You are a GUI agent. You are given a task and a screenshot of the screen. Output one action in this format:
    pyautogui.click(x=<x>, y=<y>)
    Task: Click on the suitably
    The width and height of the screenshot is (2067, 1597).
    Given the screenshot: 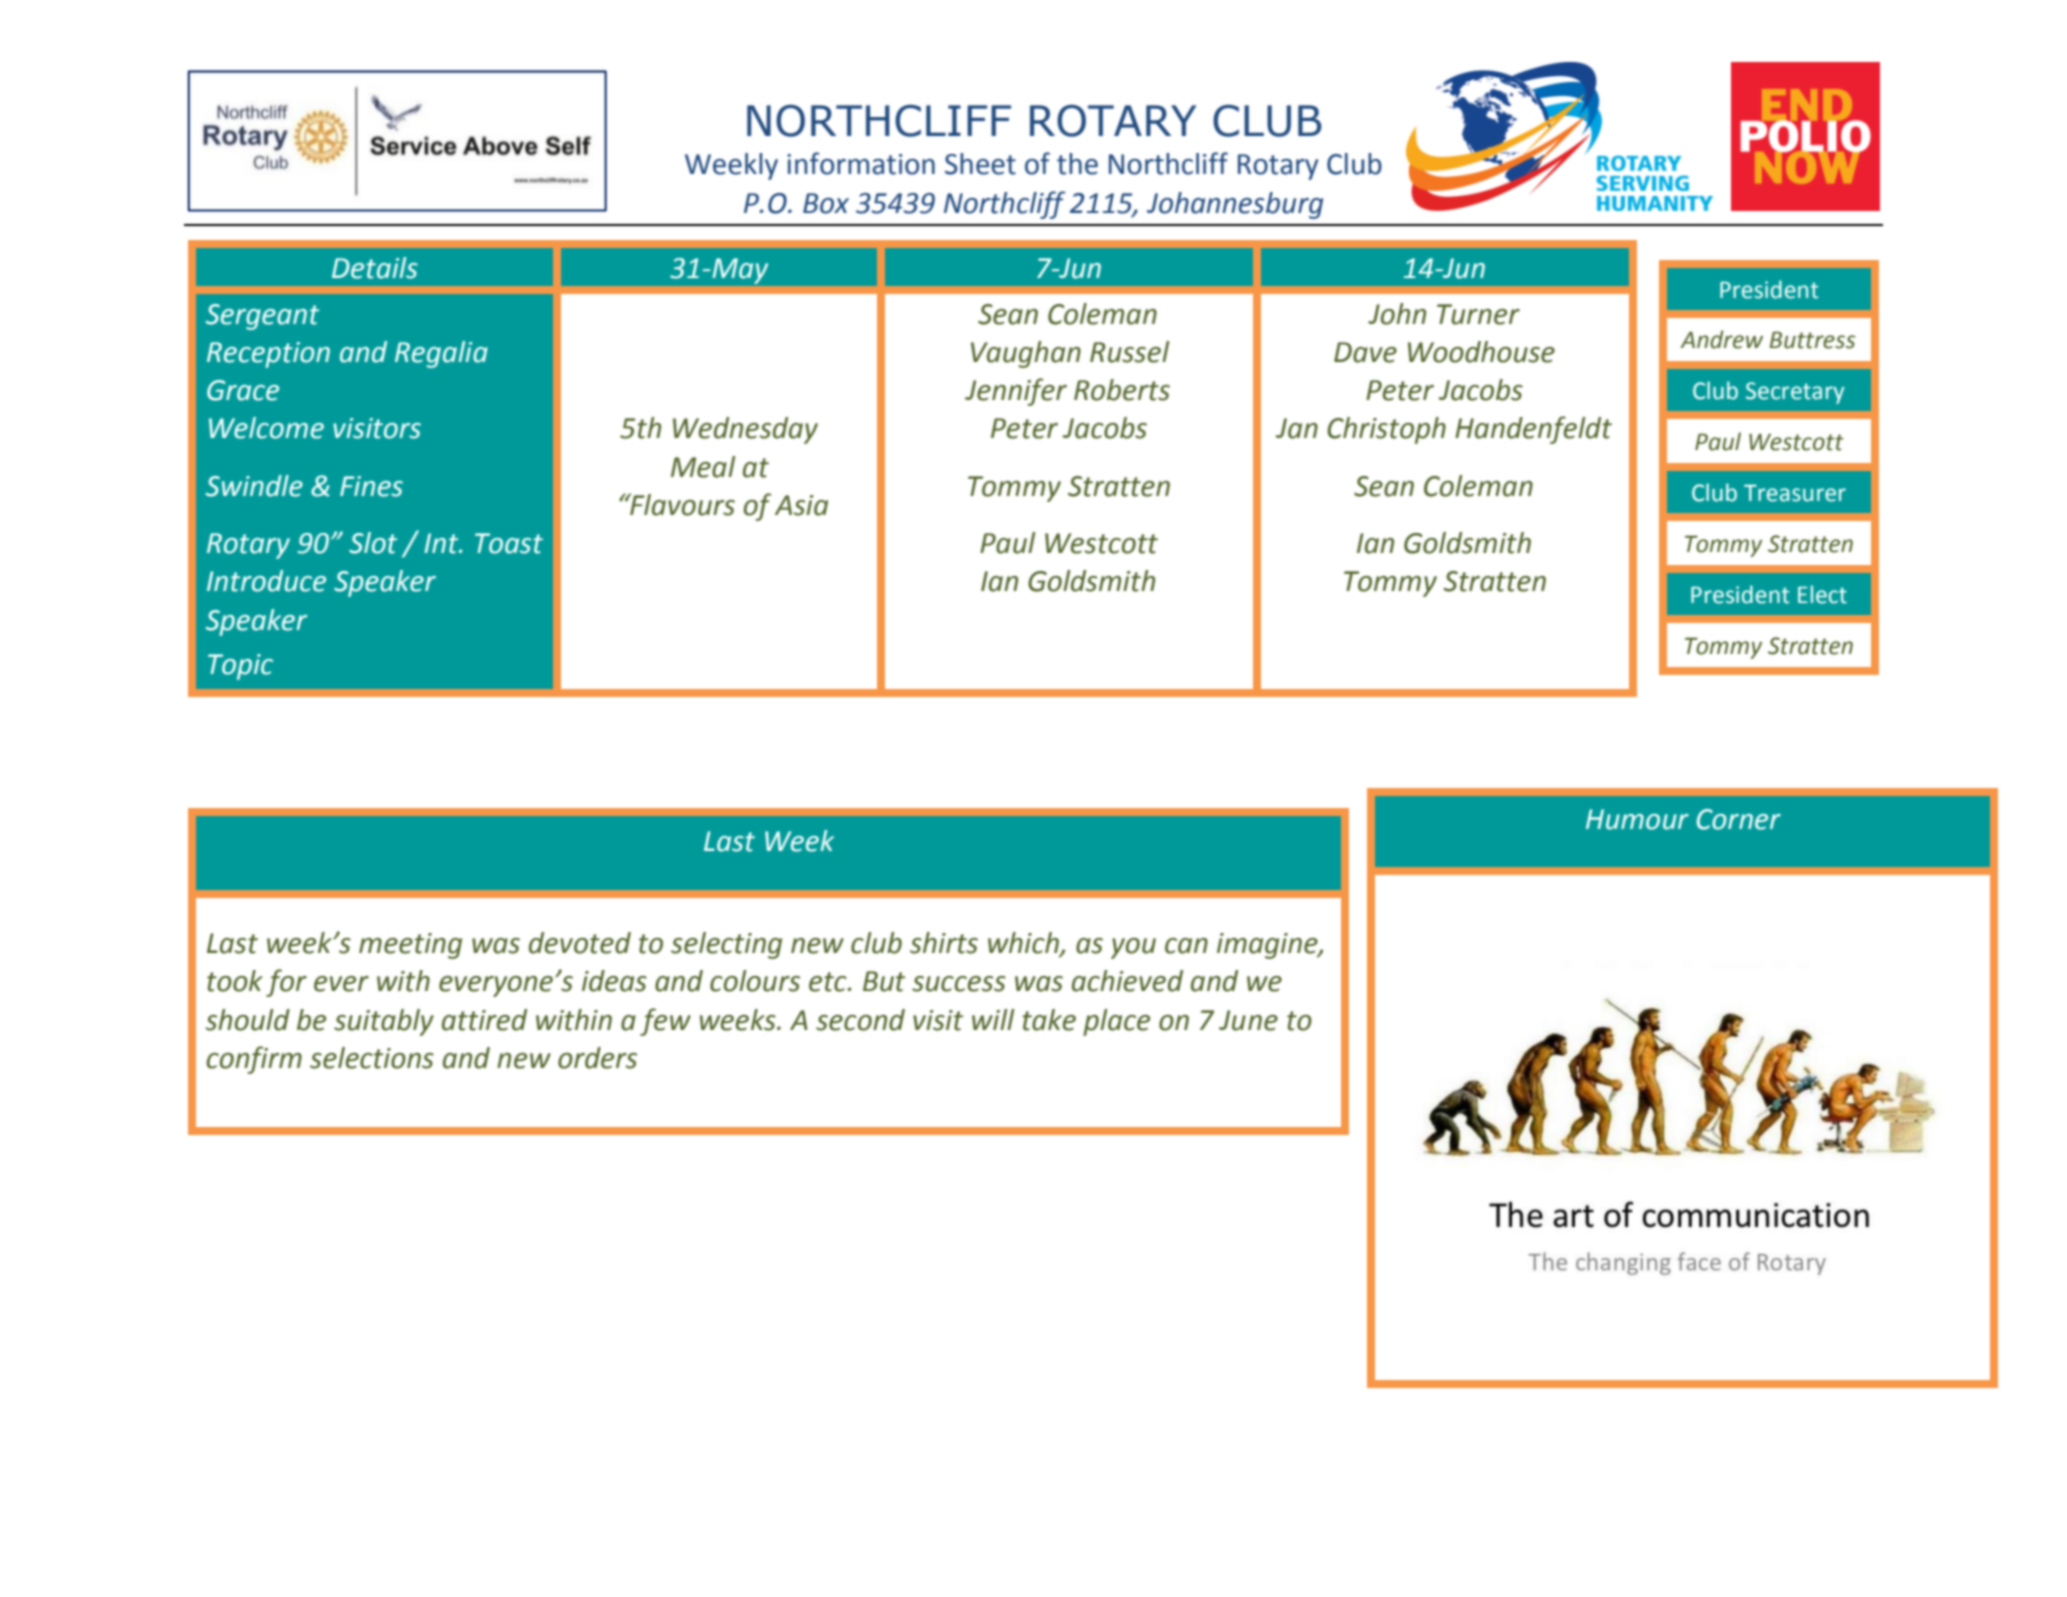 What is the action you would take?
    pyautogui.click(x=384, y=1022)
